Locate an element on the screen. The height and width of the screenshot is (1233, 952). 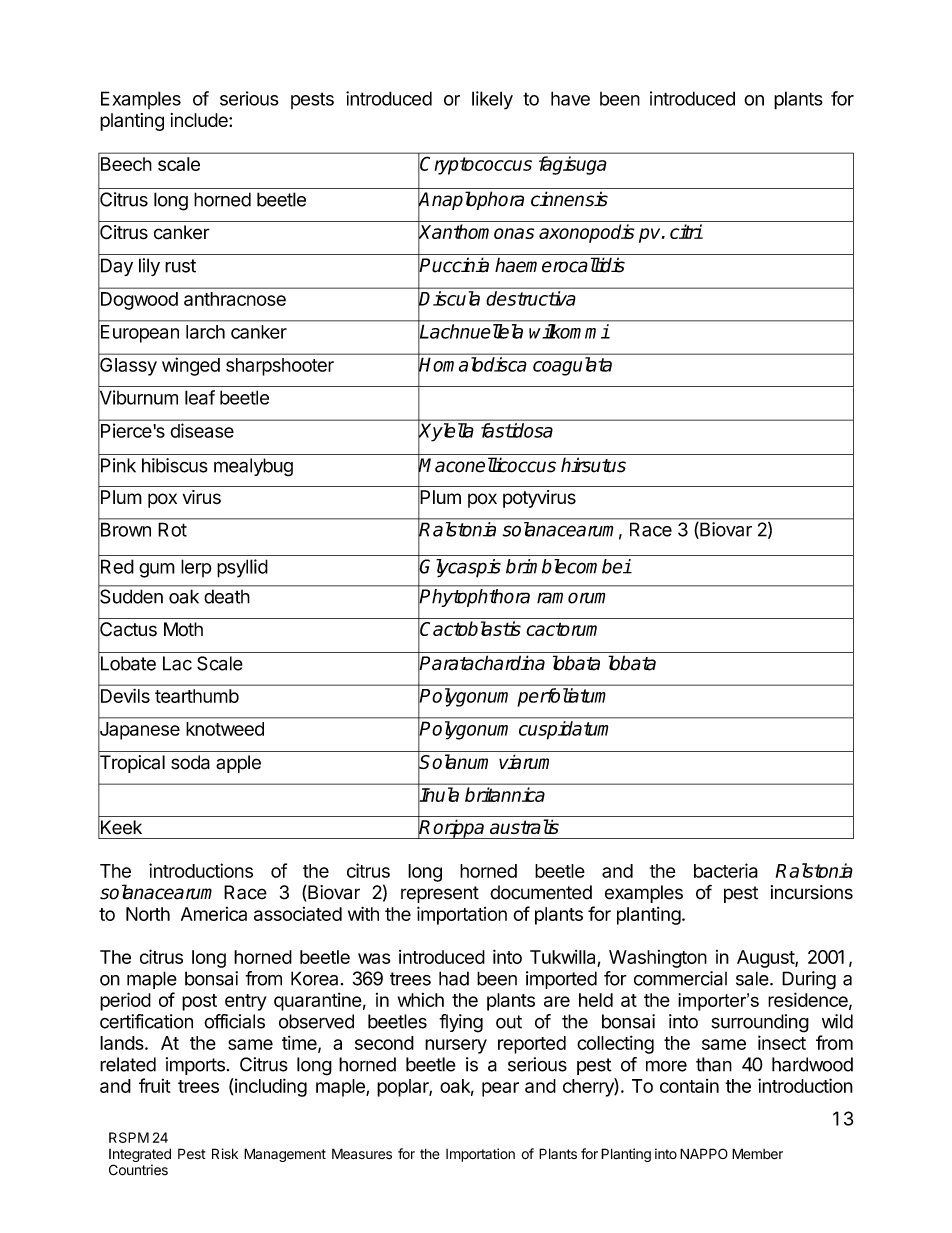
Risk is located at coordinates (225, 1154).
